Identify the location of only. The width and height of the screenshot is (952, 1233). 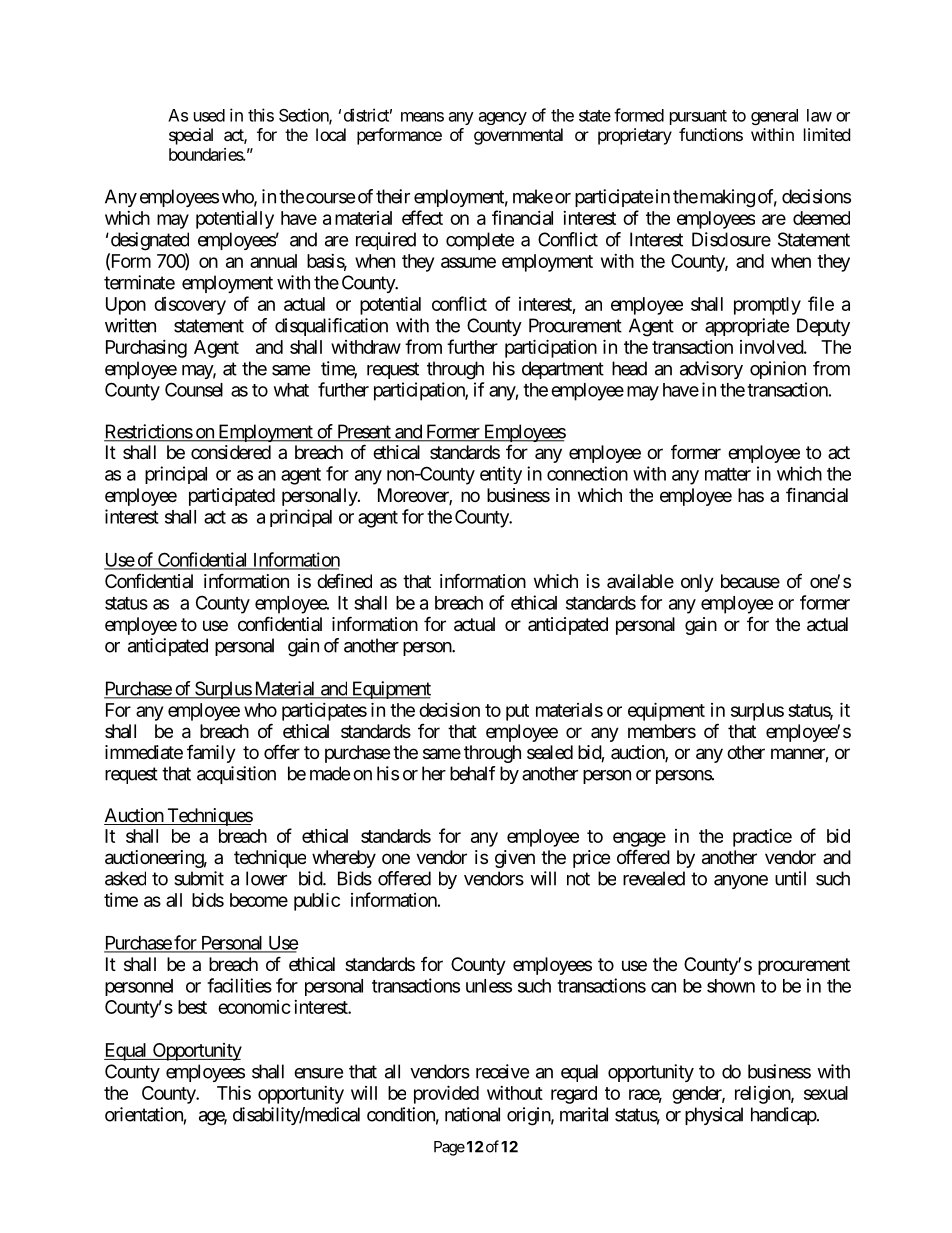
(697, 583).
